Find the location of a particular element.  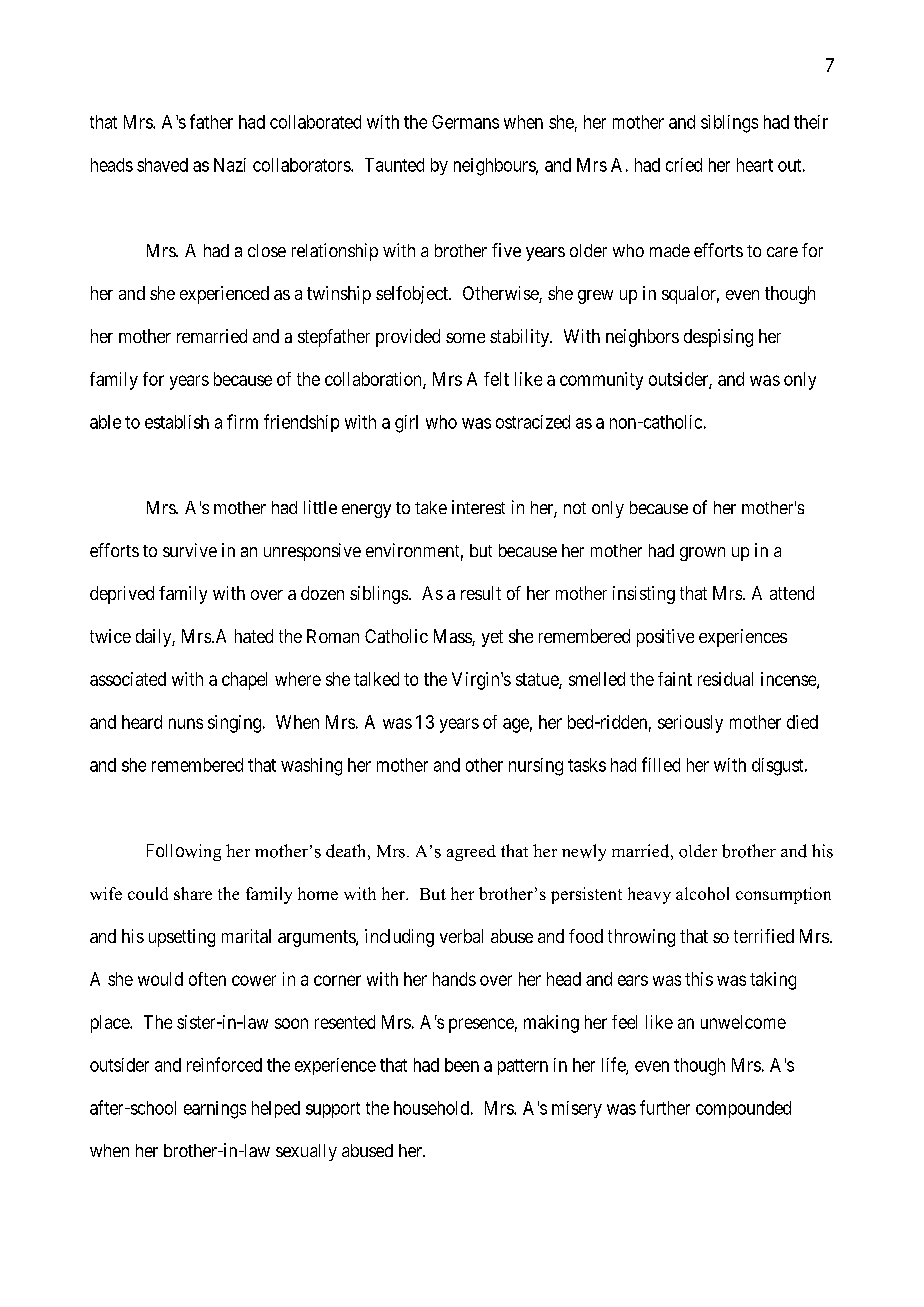

been is located at coordinates (462, 1065).
